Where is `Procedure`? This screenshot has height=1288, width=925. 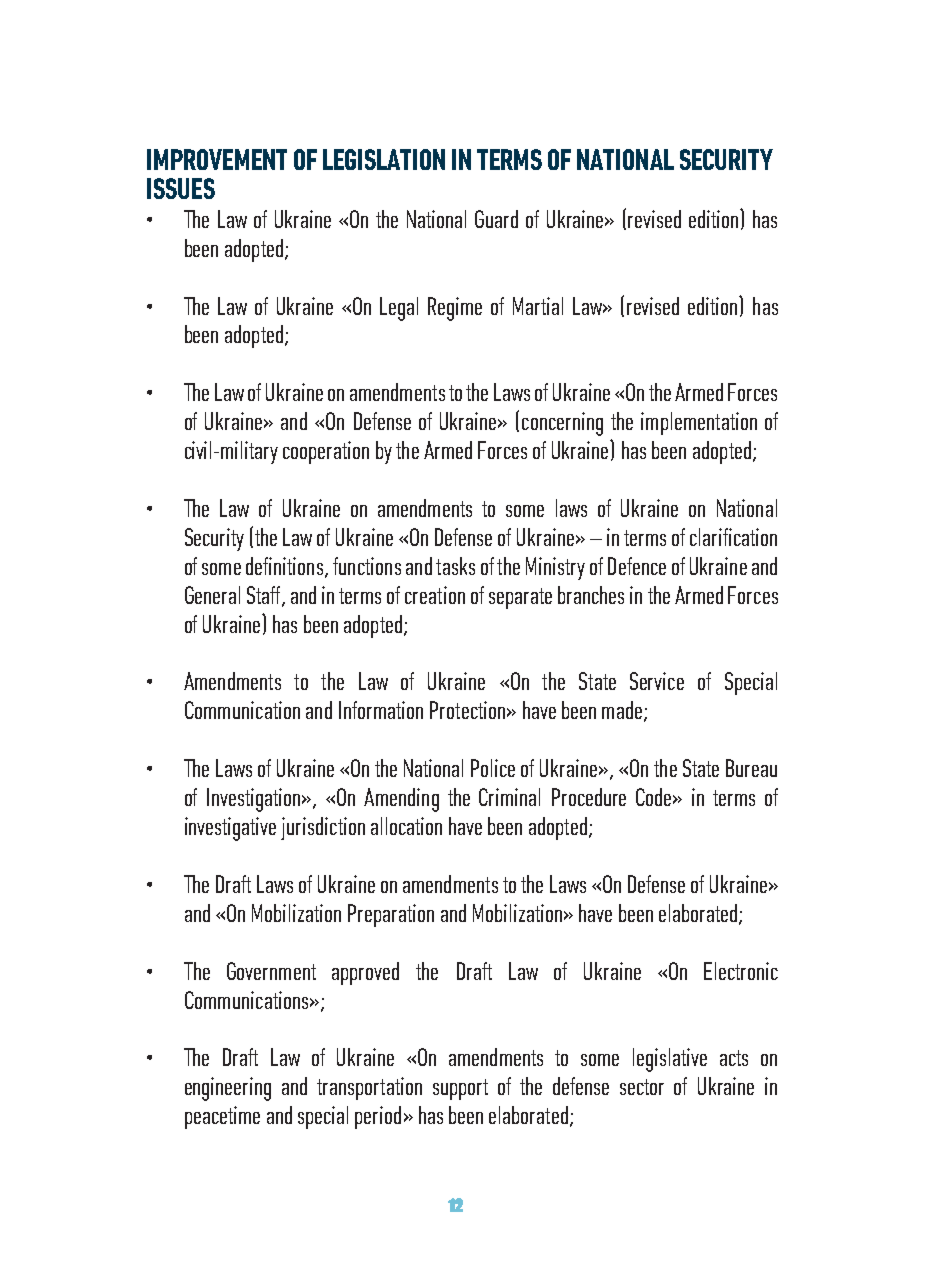 Procedure is located at coordinates (589, 797).
